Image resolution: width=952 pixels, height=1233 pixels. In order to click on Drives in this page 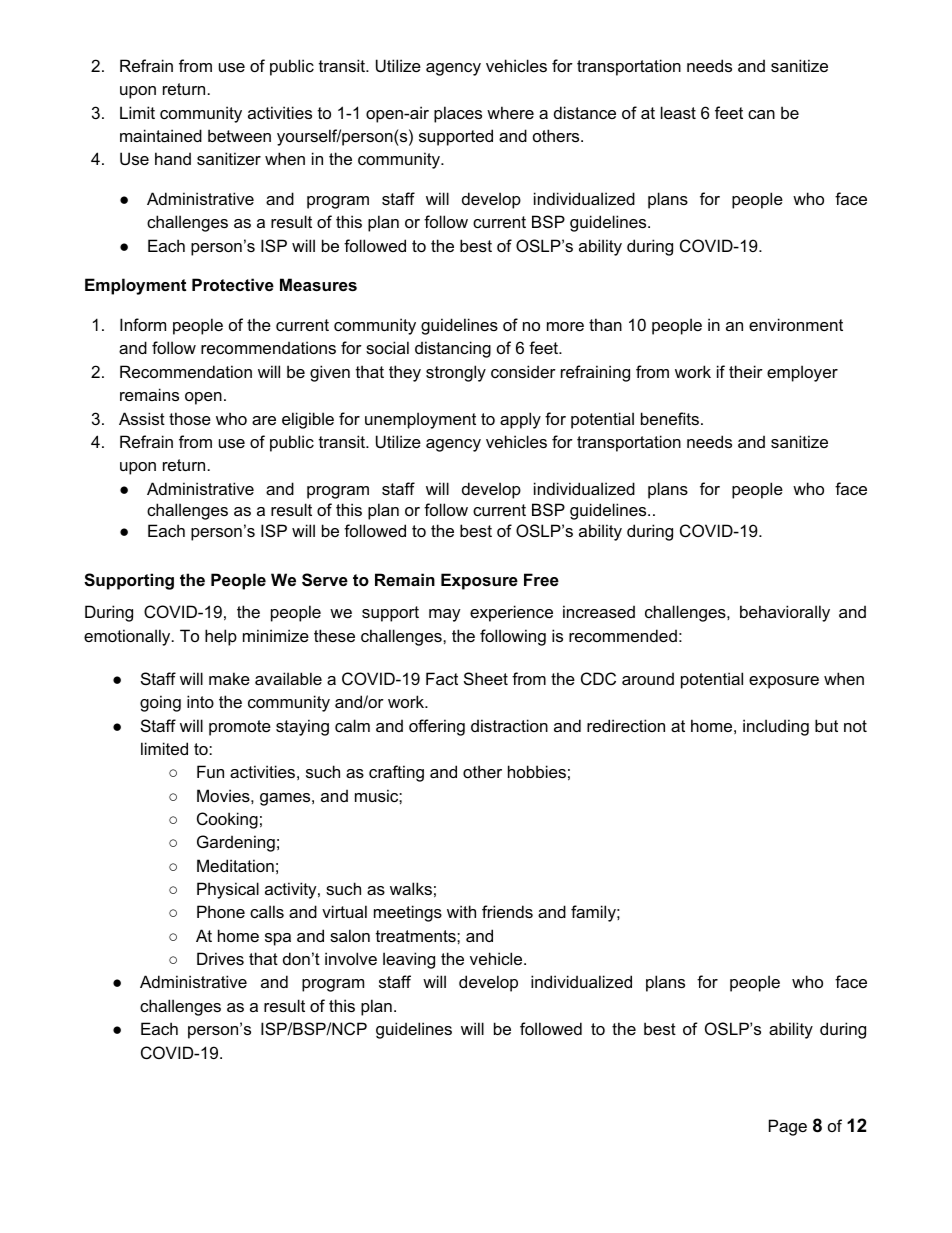, I will do `click(220, 958)`.
